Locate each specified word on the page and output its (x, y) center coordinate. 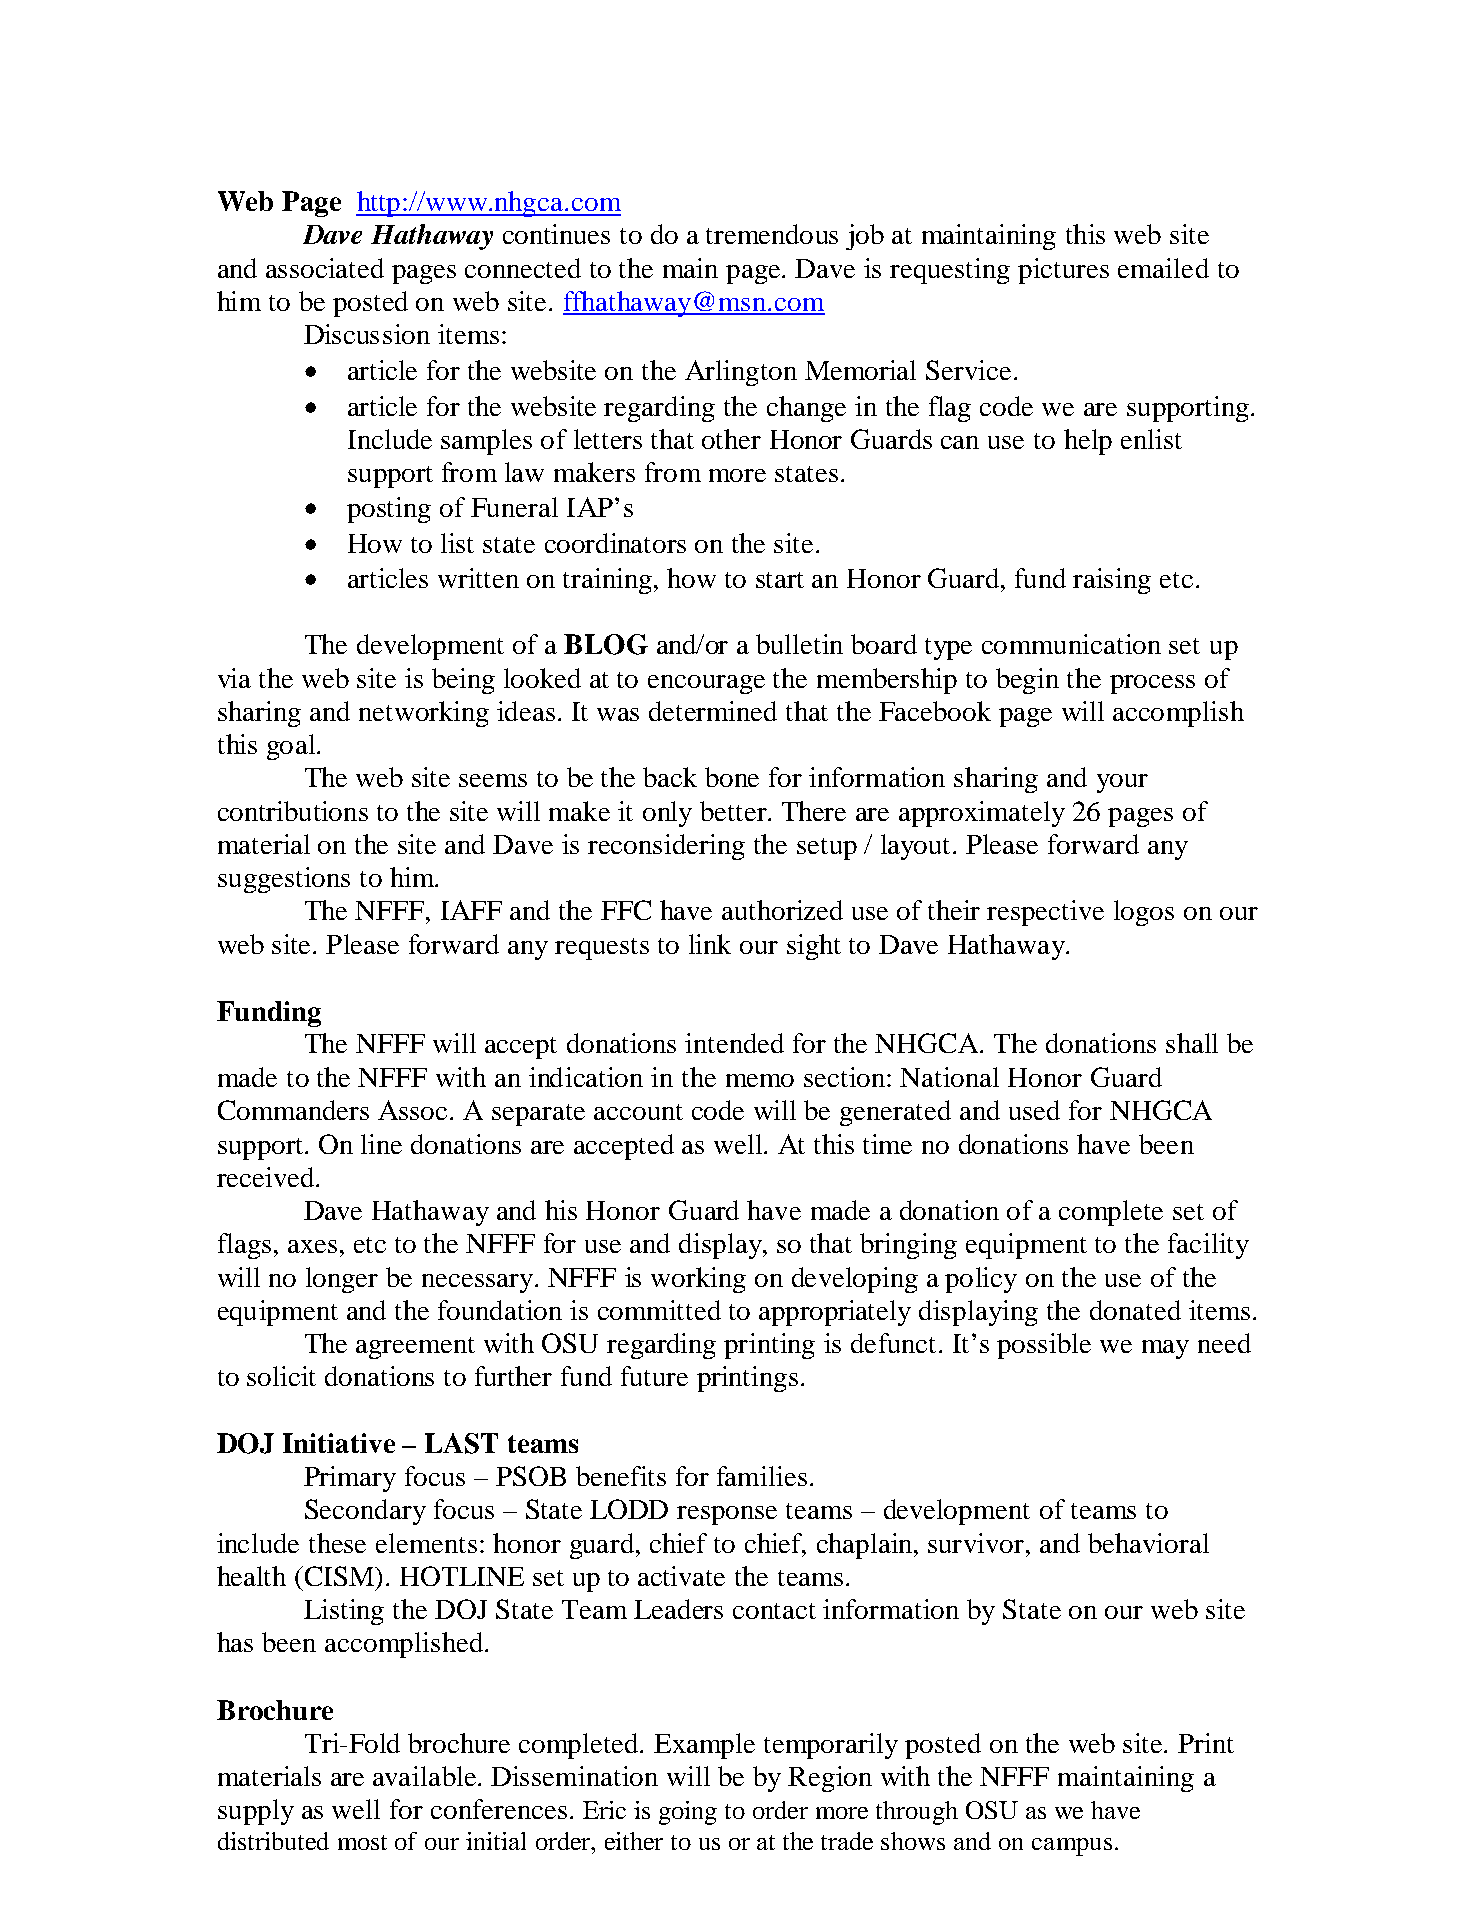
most (362, 1842)
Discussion (367, 334)
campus (1072, 1847)
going (688, 1813)
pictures (1063, 271)
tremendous (772, 234)
